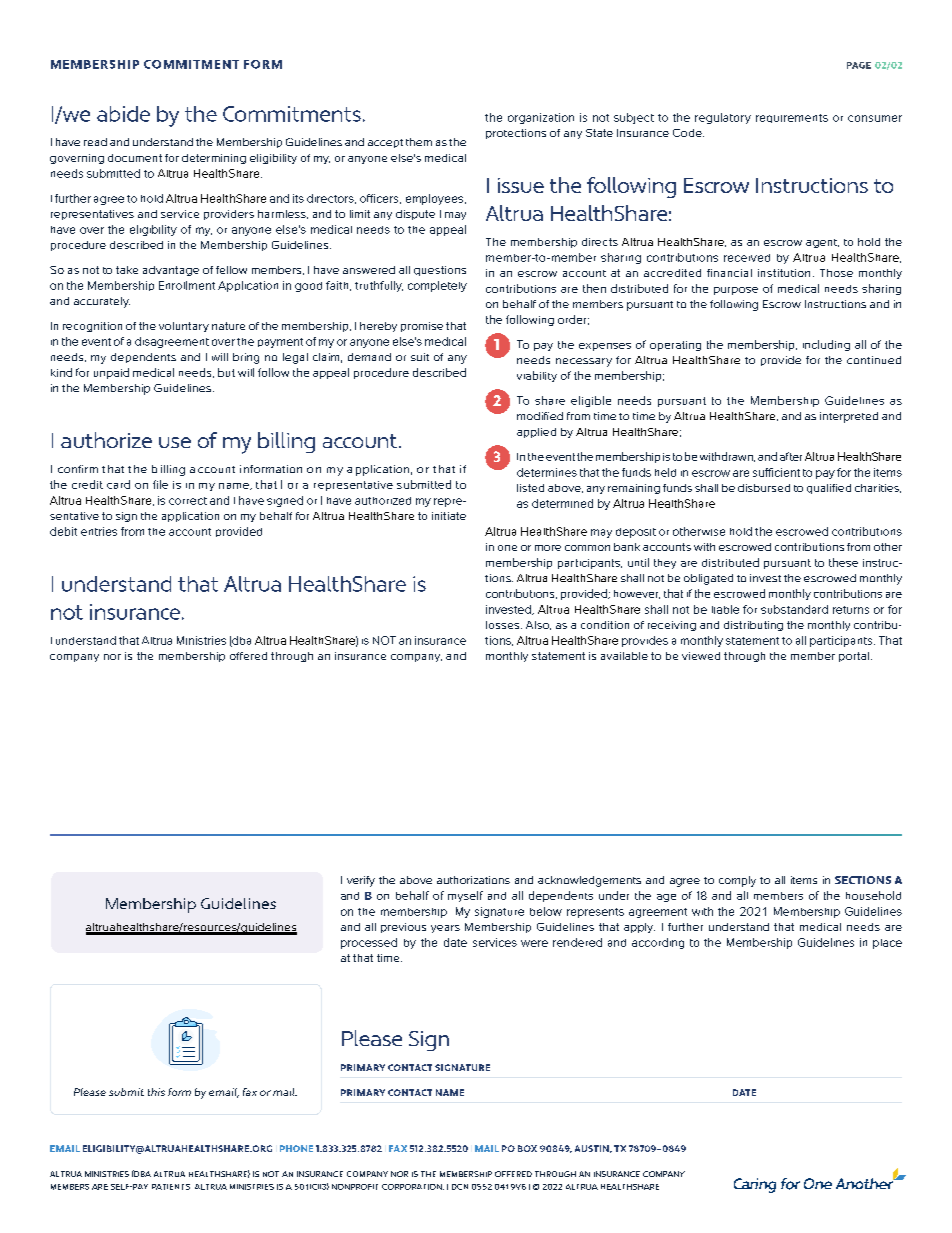 This image has height=1233, width=952. What do you see at coordinates (527, 1148) in the image?
I see `BOX` at bounding box center [527, 1148].
